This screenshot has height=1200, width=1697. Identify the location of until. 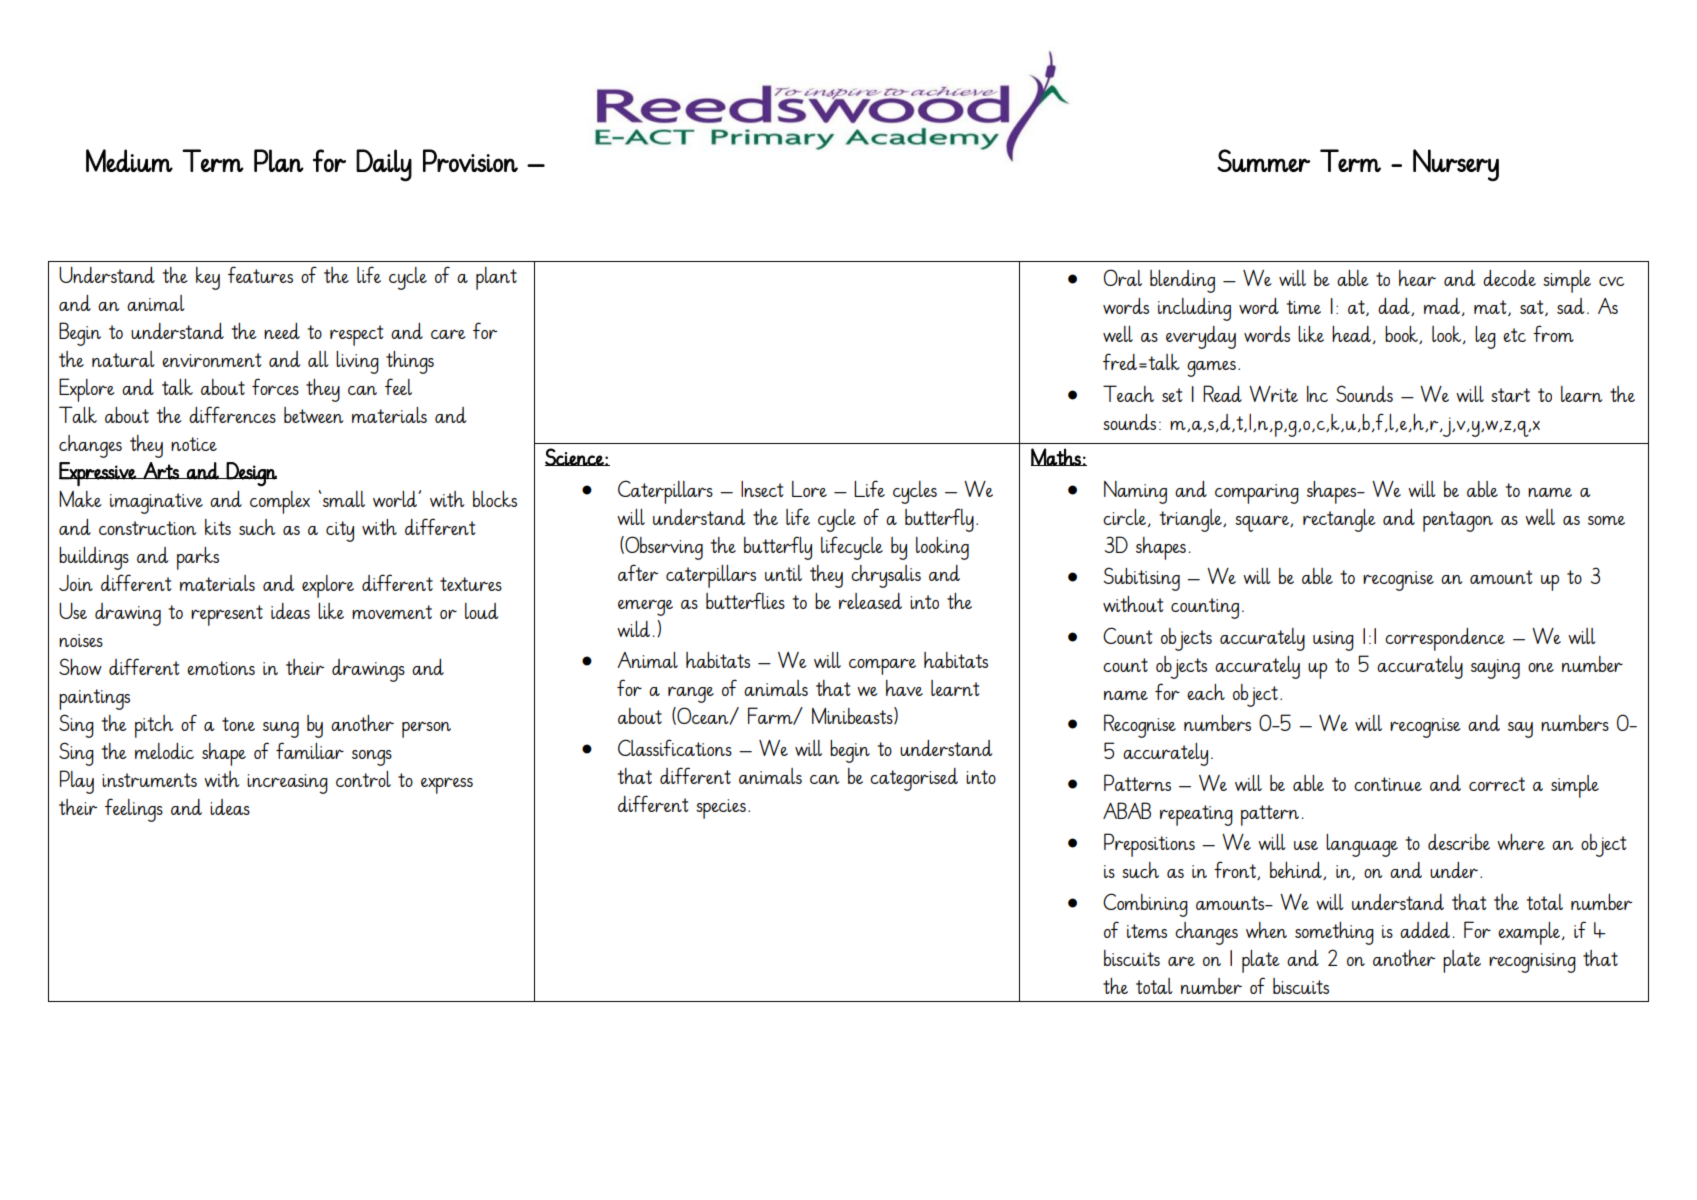
(783, 573).
